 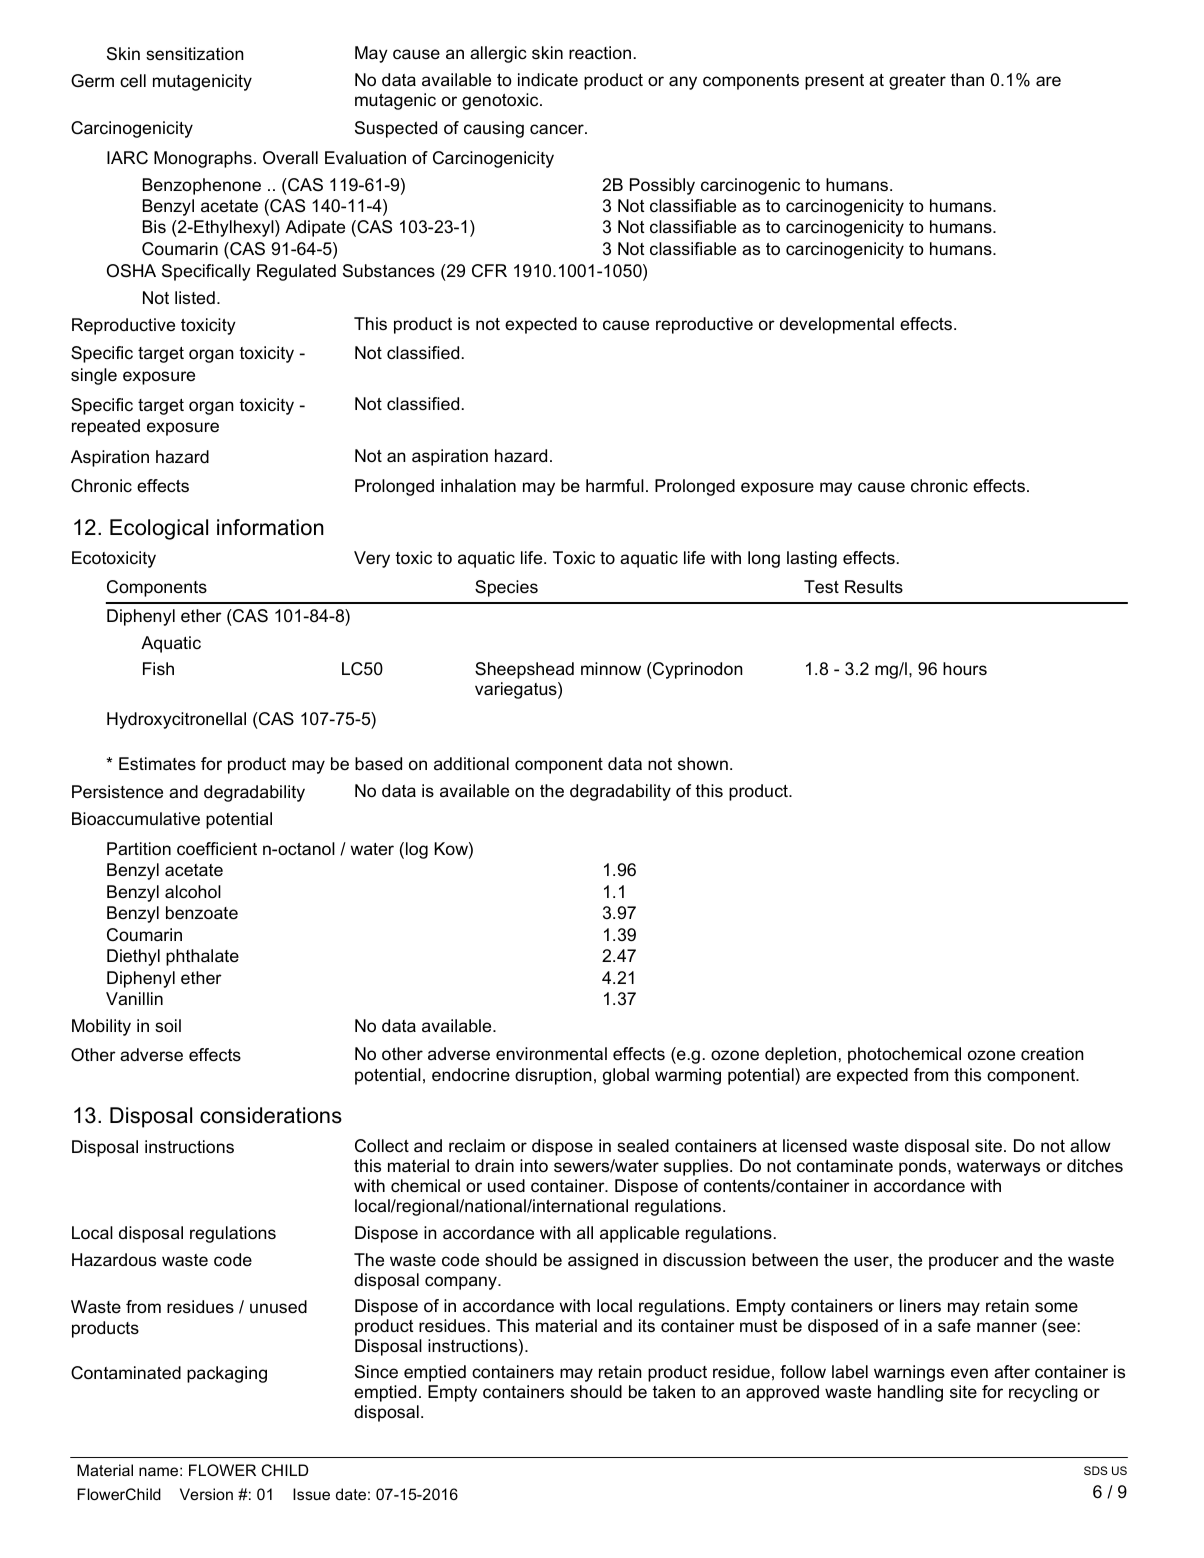 What do you see at coordinates (195, 54) in the image?
I see `sensitization` at bounding box center [195, 54].
